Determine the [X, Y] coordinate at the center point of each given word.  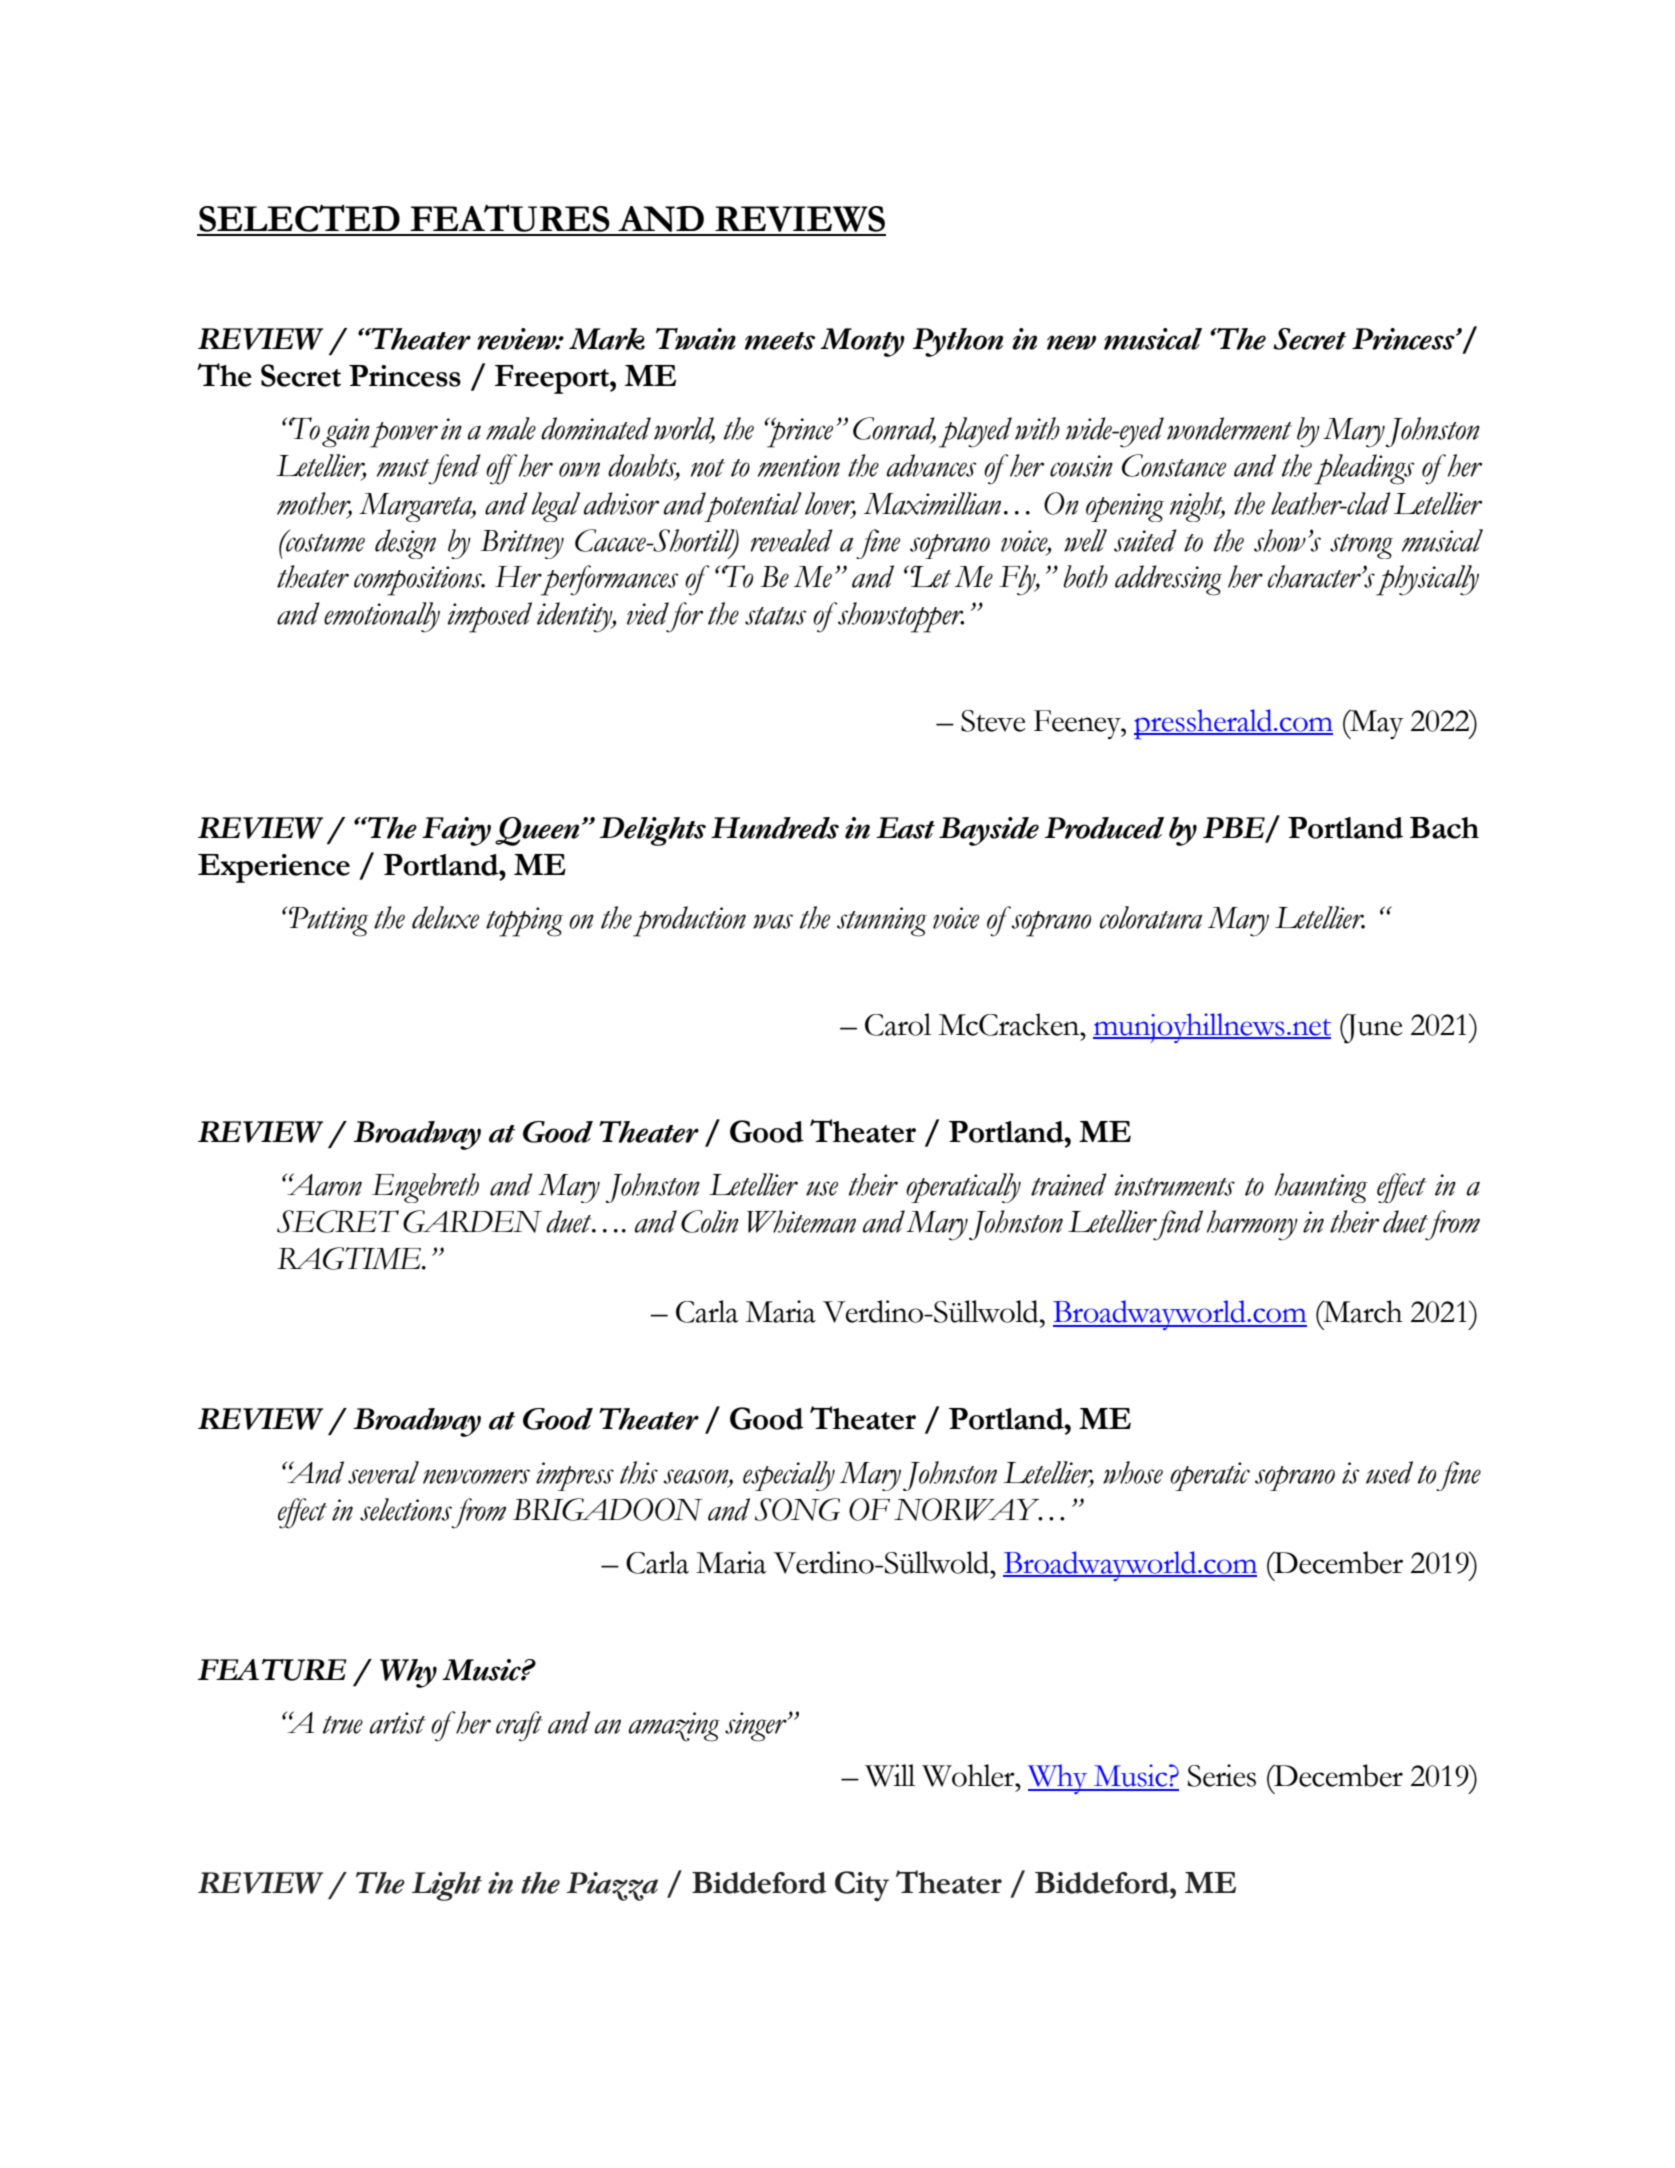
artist [397, 1723]
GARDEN [472, 1221]
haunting [1321, 1188]
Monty [862, 342]
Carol [898, 1024]
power [403, 435]
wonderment [1229, 428]
